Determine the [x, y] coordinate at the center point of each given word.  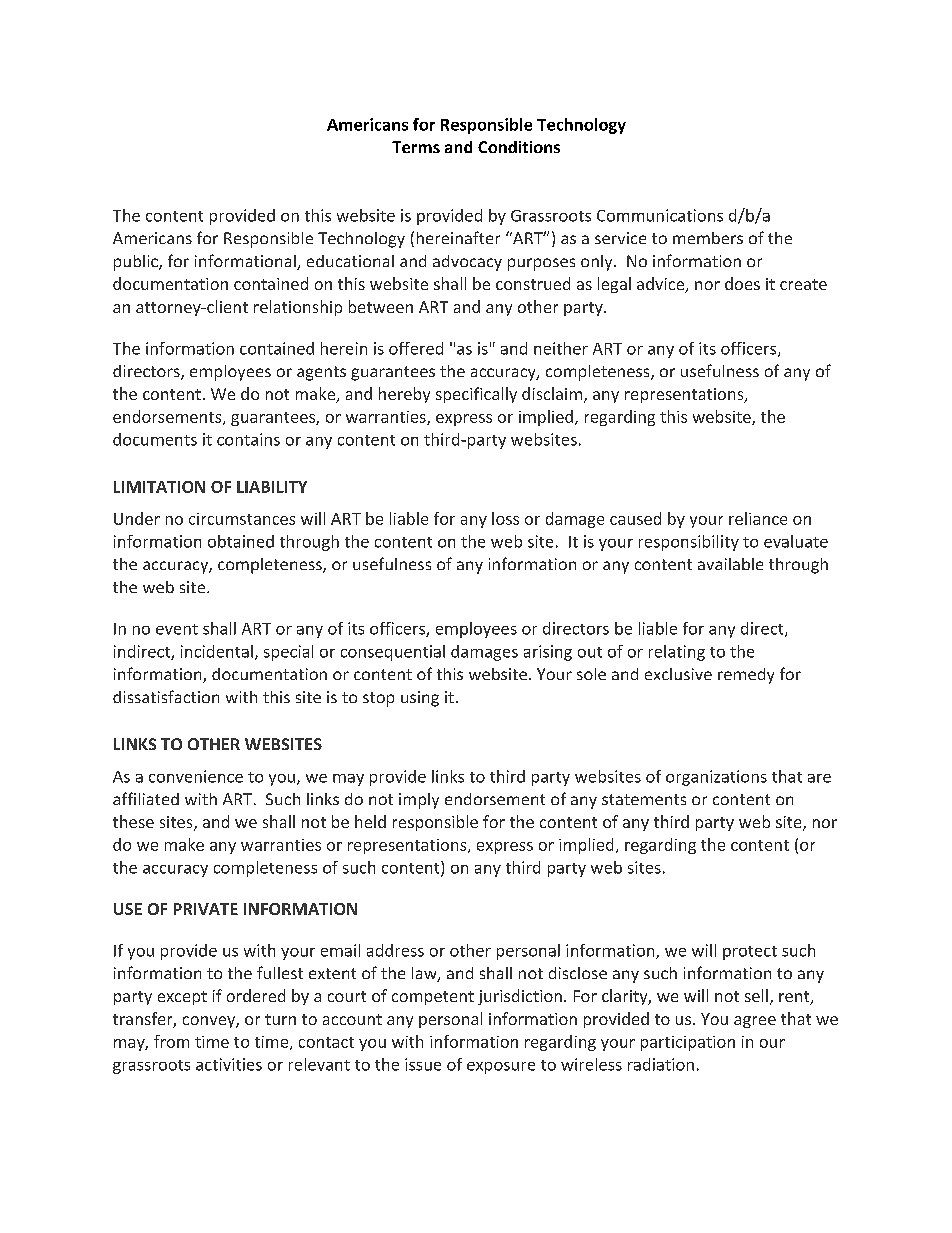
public [137, 263]
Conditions [519, 147]
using [420, 699]
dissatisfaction [166, 696]
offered [416, 348]
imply [419, 801]
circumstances [242, 519]
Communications [660, 215]
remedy [746, 676]
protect [750, 953]
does [742, 283]
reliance [758, 518]
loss [505, 518]
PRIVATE [206, 909]
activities [229, 1064]
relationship [298, 308]
